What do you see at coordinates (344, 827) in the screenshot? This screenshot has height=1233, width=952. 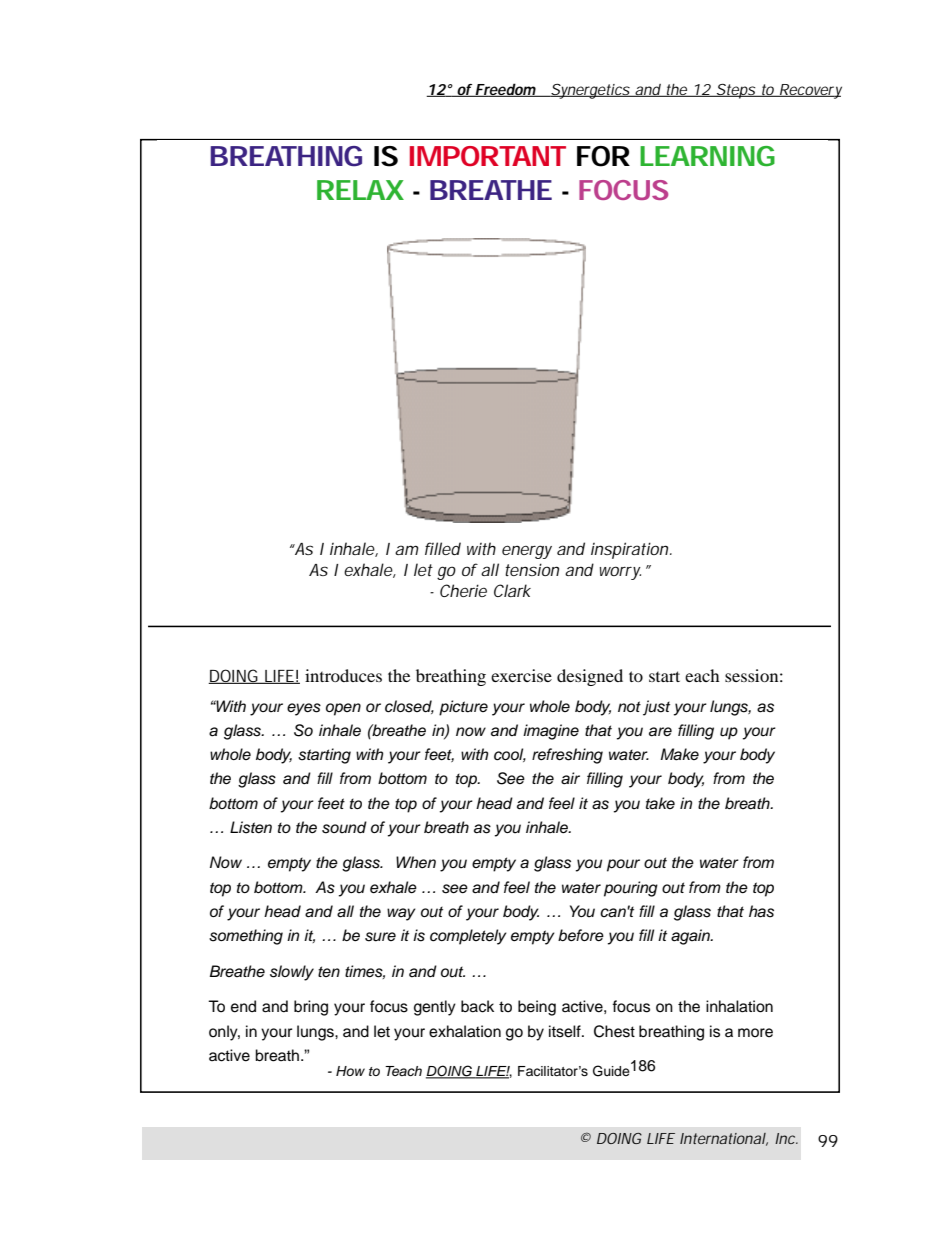 I see `sound` at bounding box center [344, 827].
